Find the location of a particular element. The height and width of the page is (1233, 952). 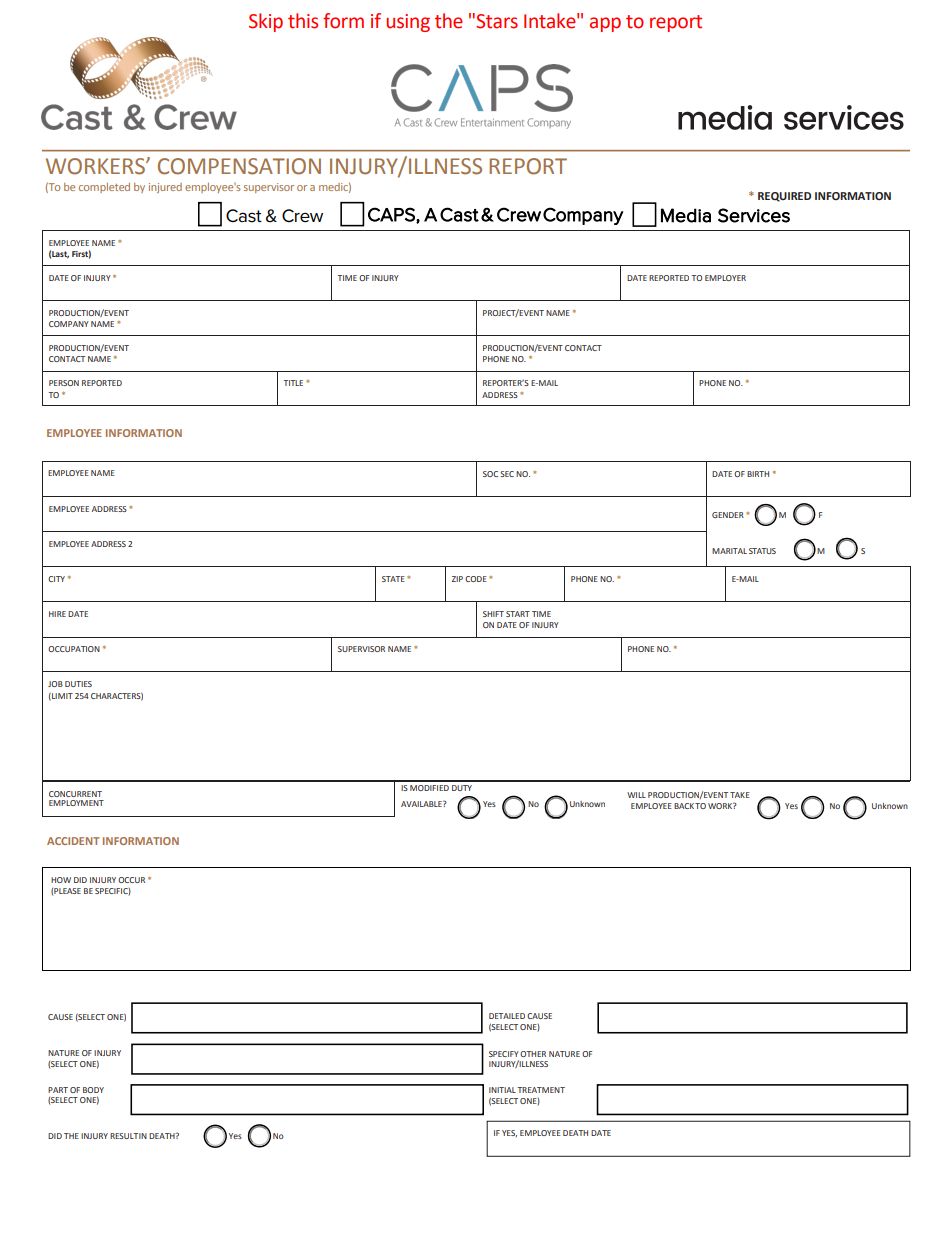

SPECIFY is located at coordinates (504, 1054).
